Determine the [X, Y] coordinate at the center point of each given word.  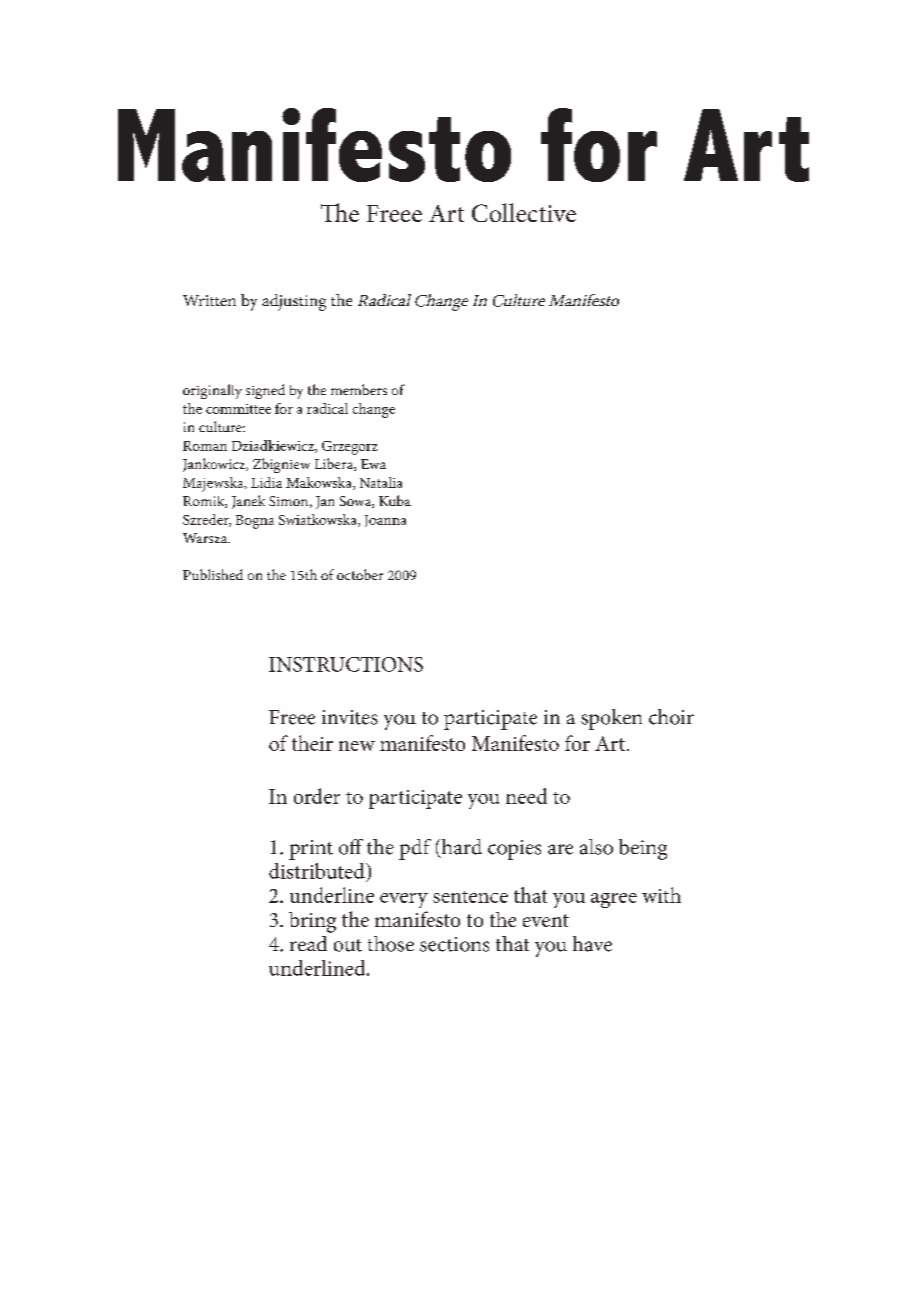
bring [312, 922]
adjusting [294, 302]
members [359, 389]
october [360, 574]
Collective [524, 212]
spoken [611, 719]
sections [454, 944]
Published [213, 574]
